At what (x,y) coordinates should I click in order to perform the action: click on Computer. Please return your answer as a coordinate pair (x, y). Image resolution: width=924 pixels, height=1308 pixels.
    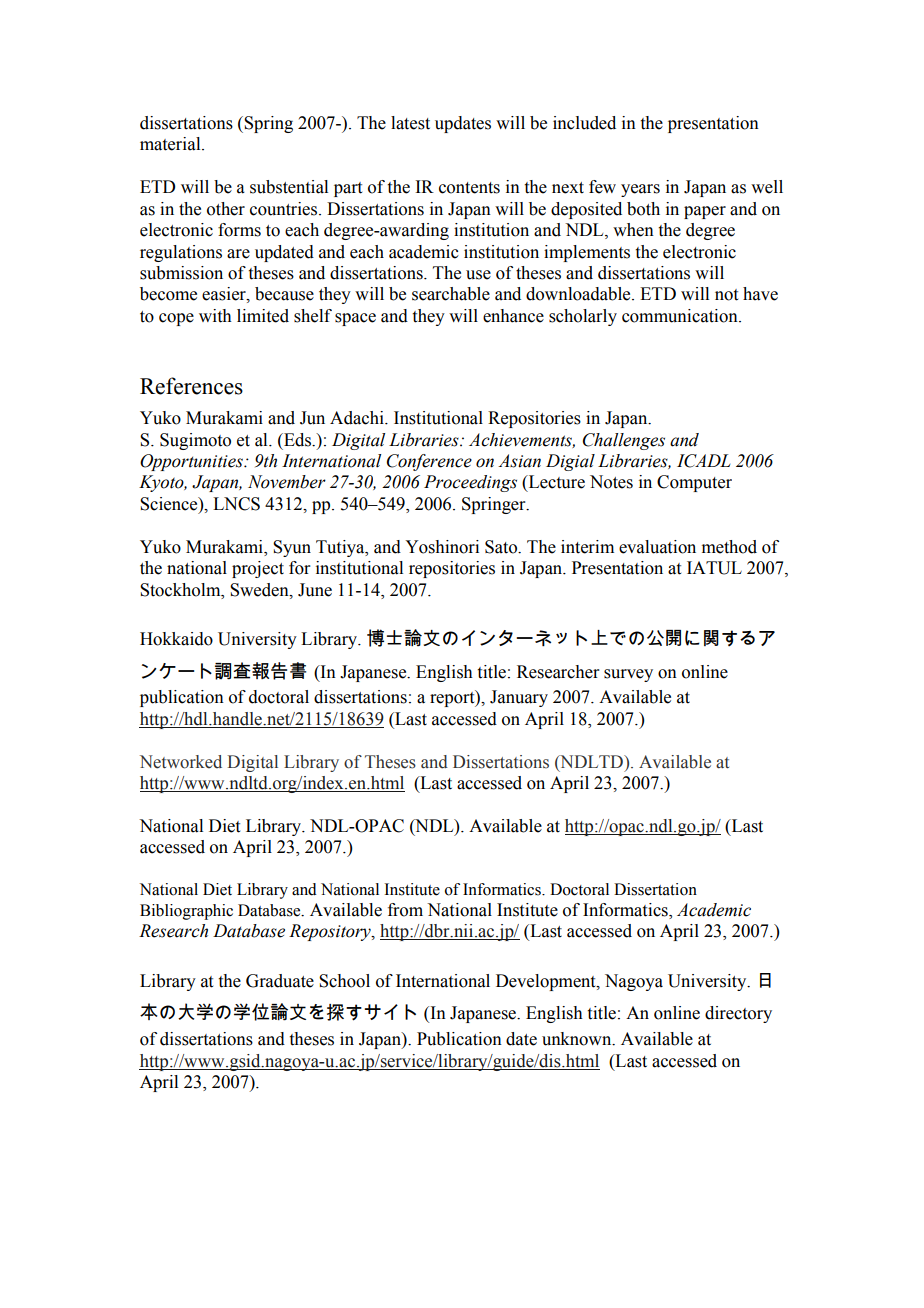
    Looking at the image, I should click on (694, 483).
